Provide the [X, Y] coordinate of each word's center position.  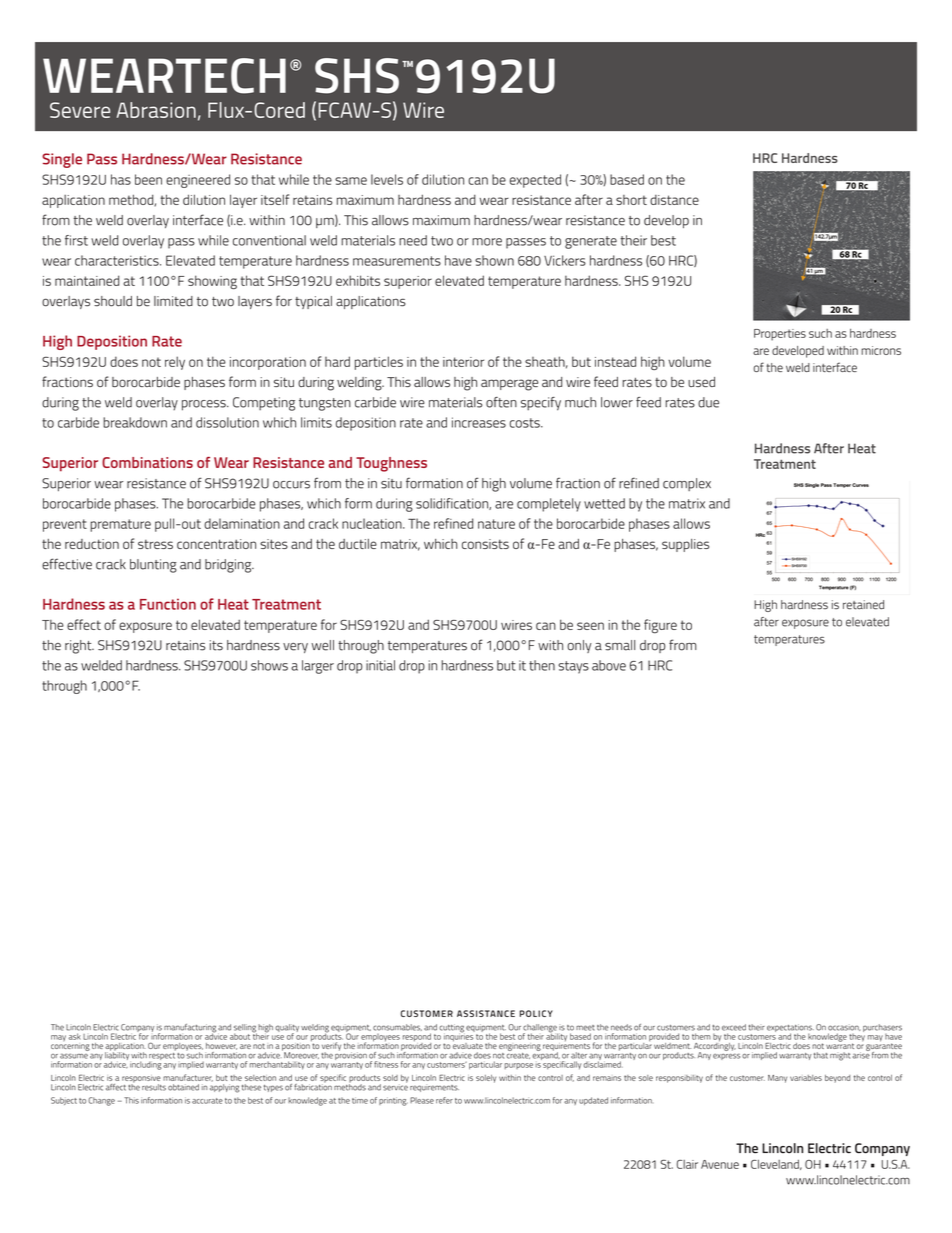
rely [175, 363]
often [501, 402]
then [542, 665]
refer [444, 1100]
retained [863, 605]
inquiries [458, 1036]
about [240, 1036]
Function [168, 604]
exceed [734, 1027]
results [154, 1087]
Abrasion [156, 110]
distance [674, 200]
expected [535, 181]
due [708, 402]
